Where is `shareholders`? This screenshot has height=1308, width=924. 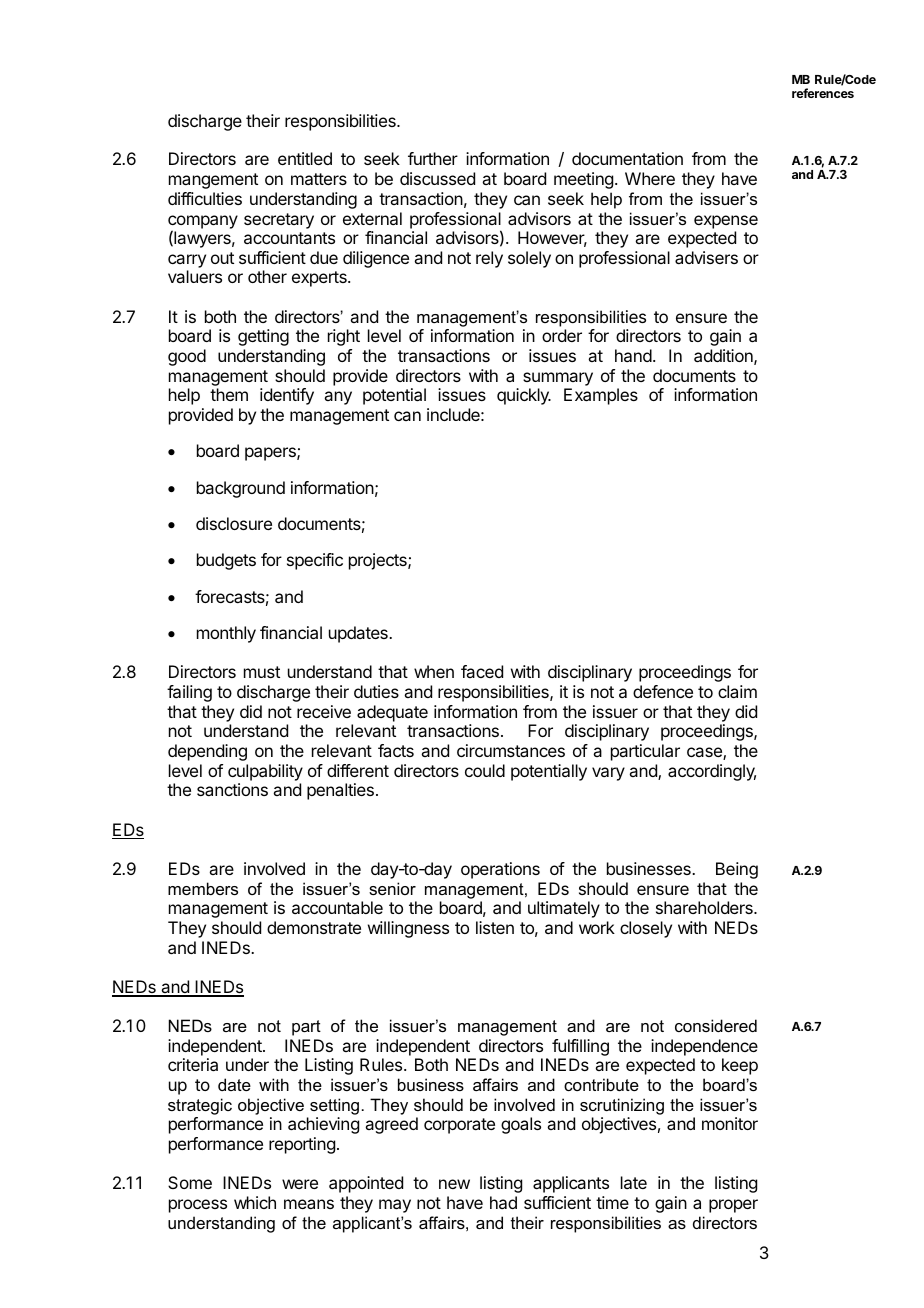
shareholders is located at coordinates (705, 907).
